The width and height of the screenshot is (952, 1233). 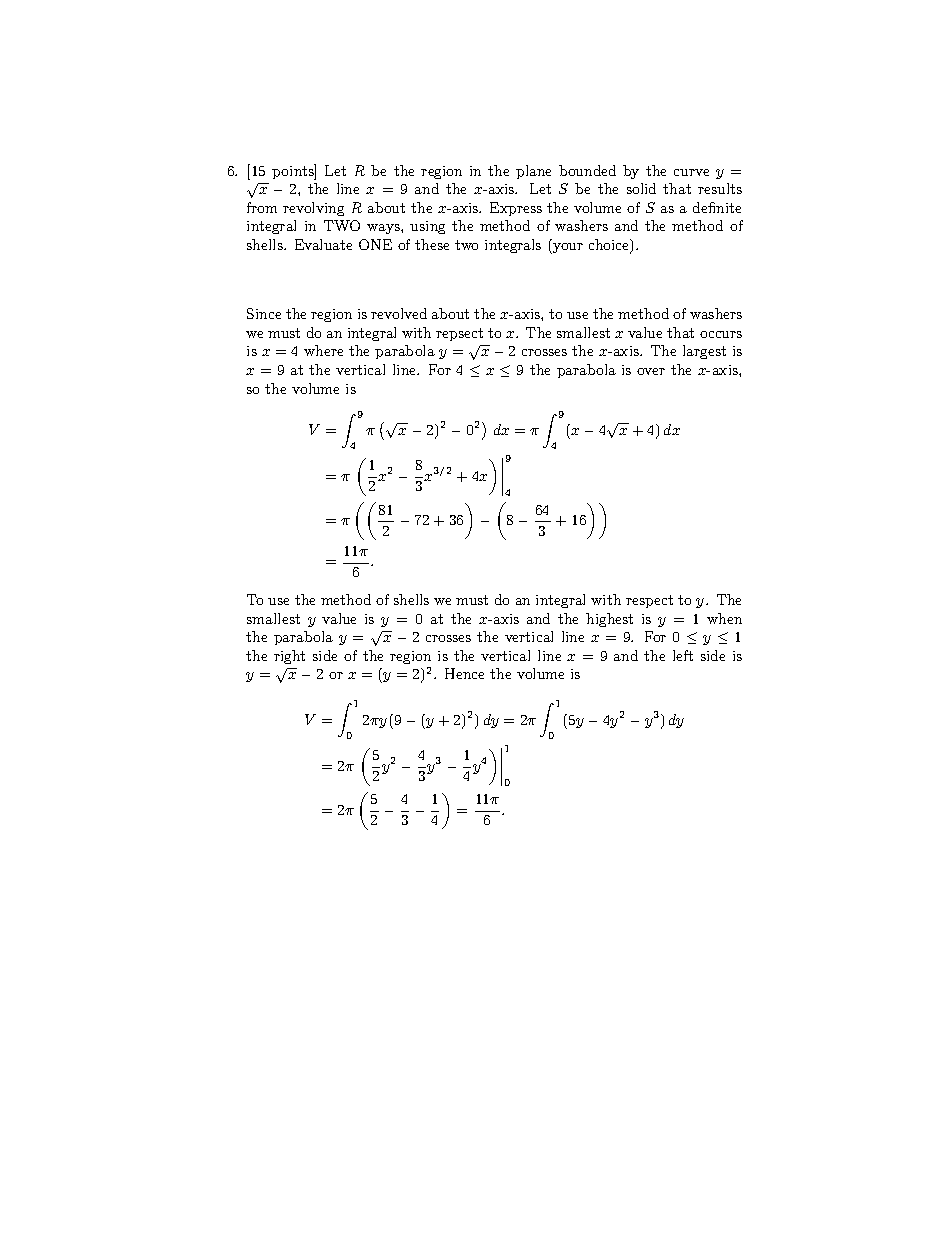 I want to click on plane, so click(x=533, y=172).
